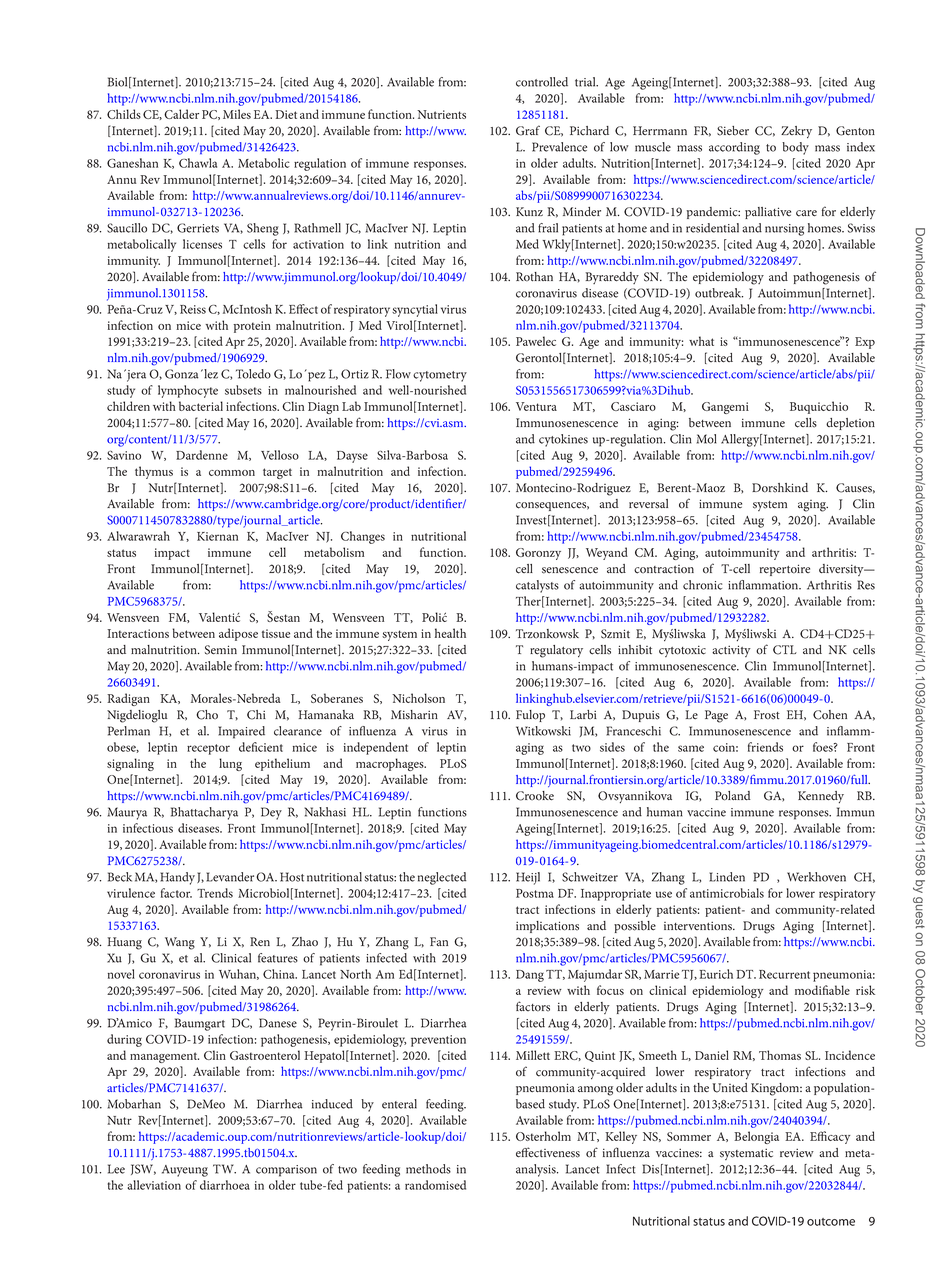 Image resolution: width=952 pixels, height=1275 pixels. Describe the element at coordinates (271, 813) in the screenshot. I see `Dey` at that location.
